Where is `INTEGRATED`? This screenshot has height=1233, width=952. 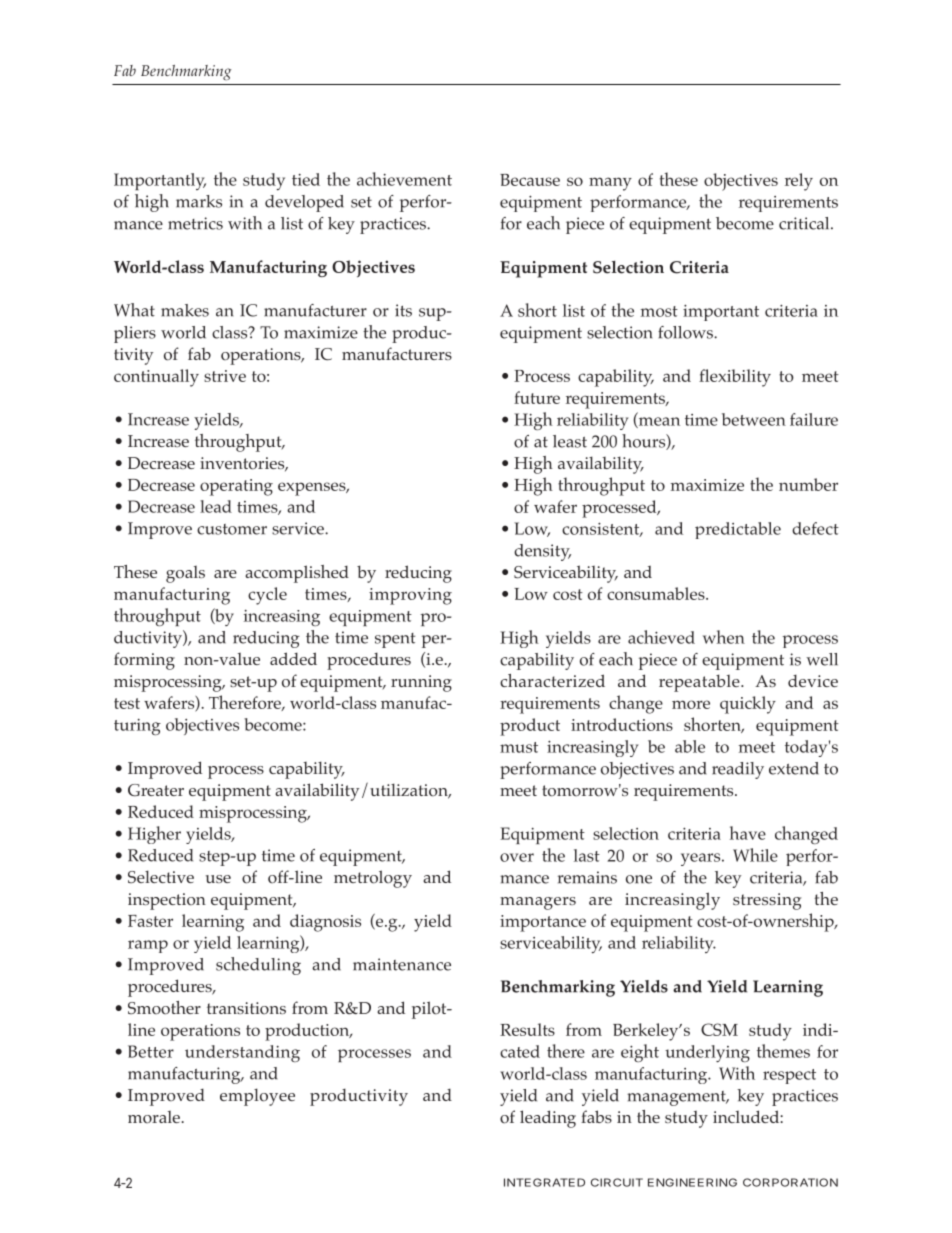 INTEGRATED is located at coordinates (544, 1182).
